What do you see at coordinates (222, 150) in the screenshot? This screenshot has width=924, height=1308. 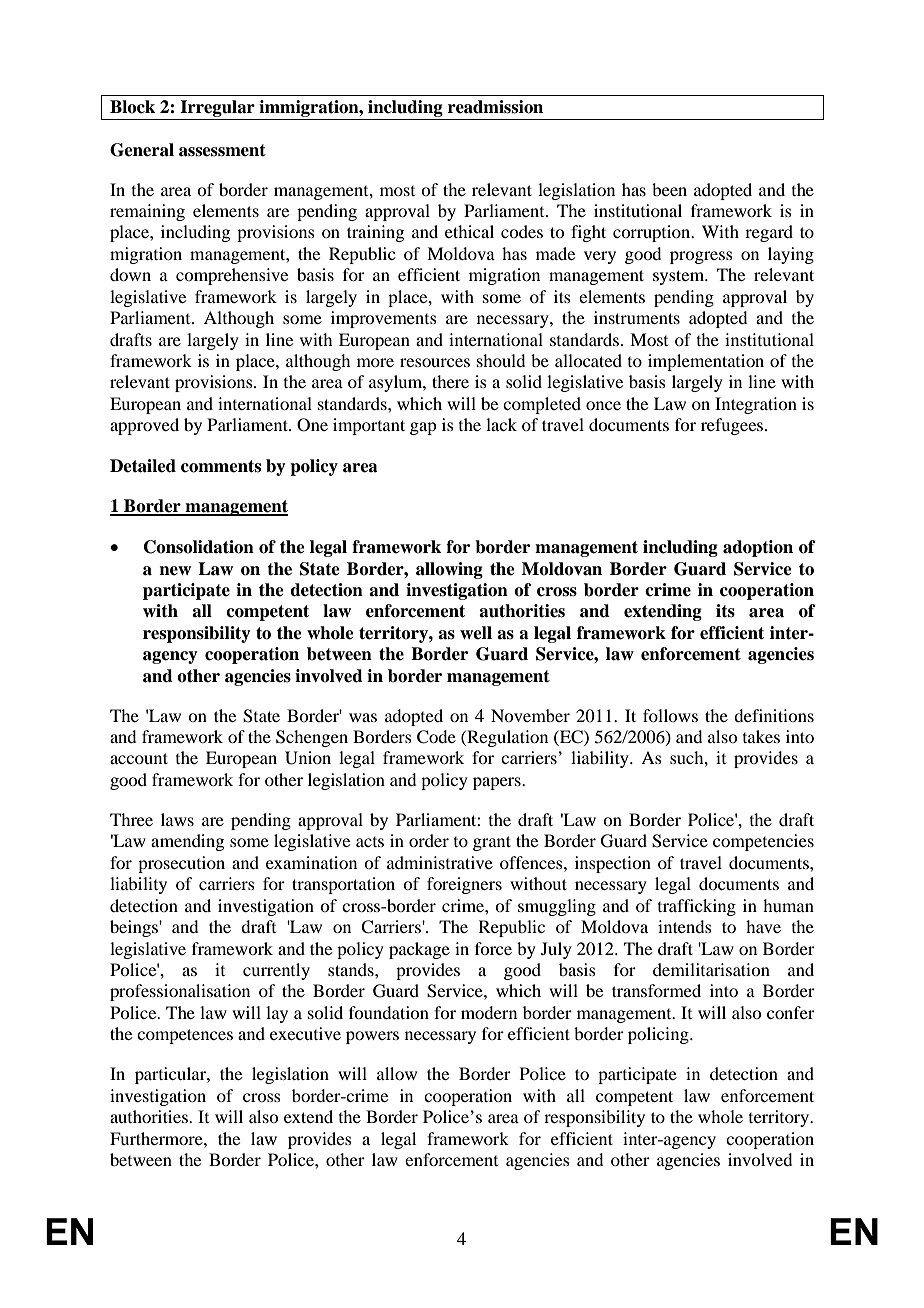 I see `assessment` at bounding box center [222, 150].
